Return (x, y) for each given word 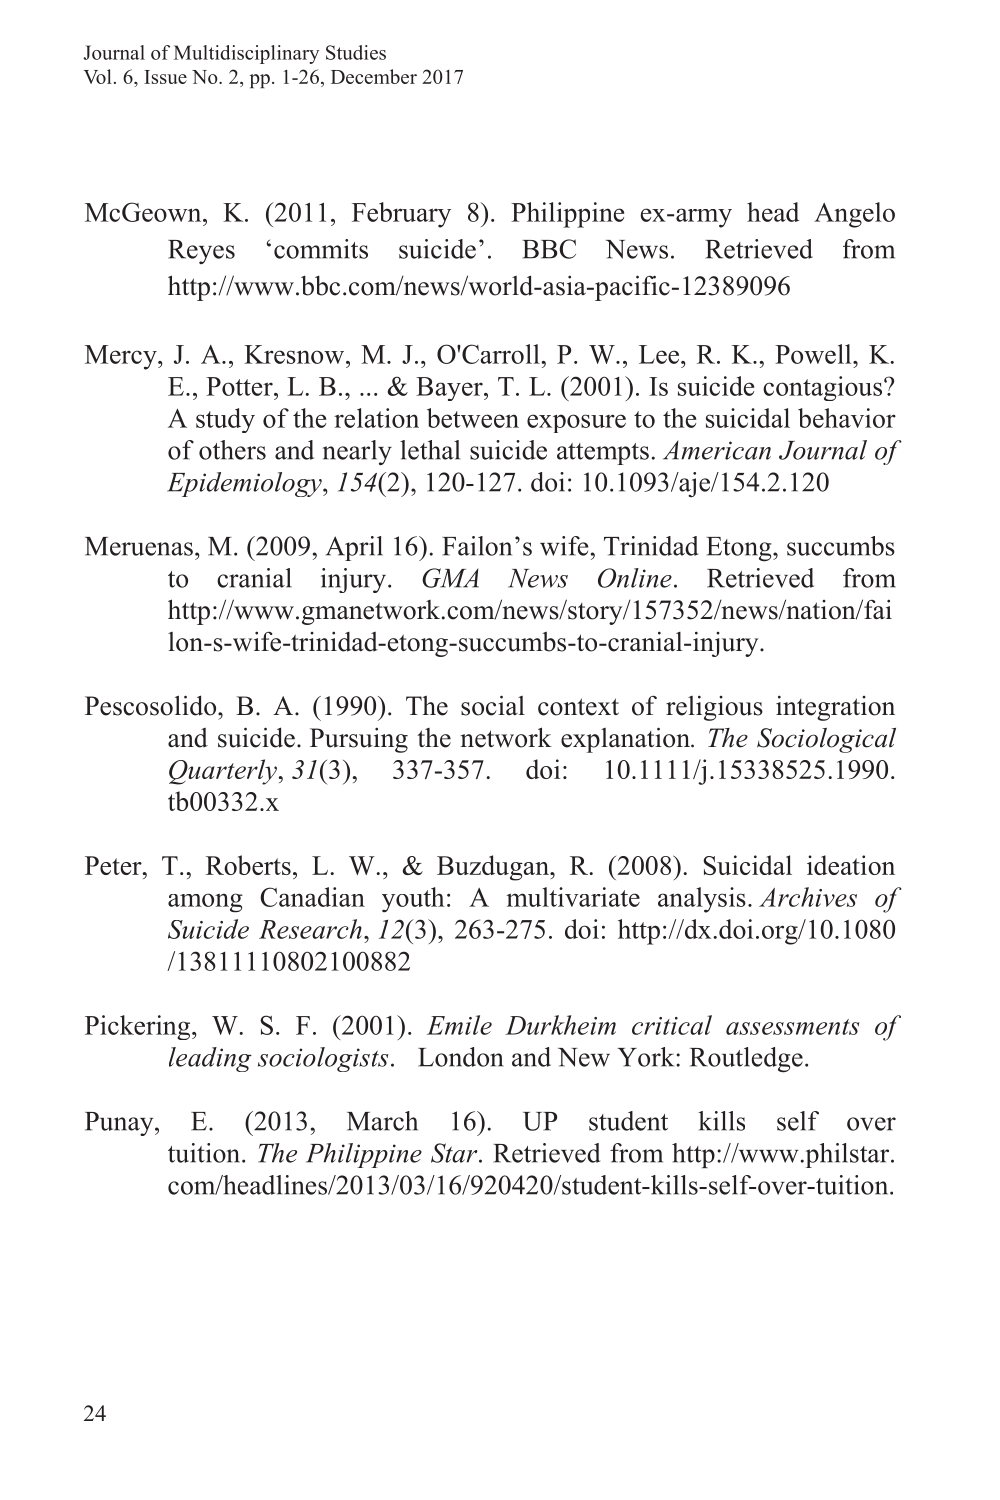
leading (210, 1059)
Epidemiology (245, 484)
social (493, 705)
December (374, 76)
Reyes (201, 252)
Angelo (854, 215)
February (401, 215)
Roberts (248, 865)
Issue (165, 77)
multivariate (573, 897)
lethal (430, 450)
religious (714, 708)
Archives (808, 897)
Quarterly (223, 772)
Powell (814, 354)
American (717, 450)
